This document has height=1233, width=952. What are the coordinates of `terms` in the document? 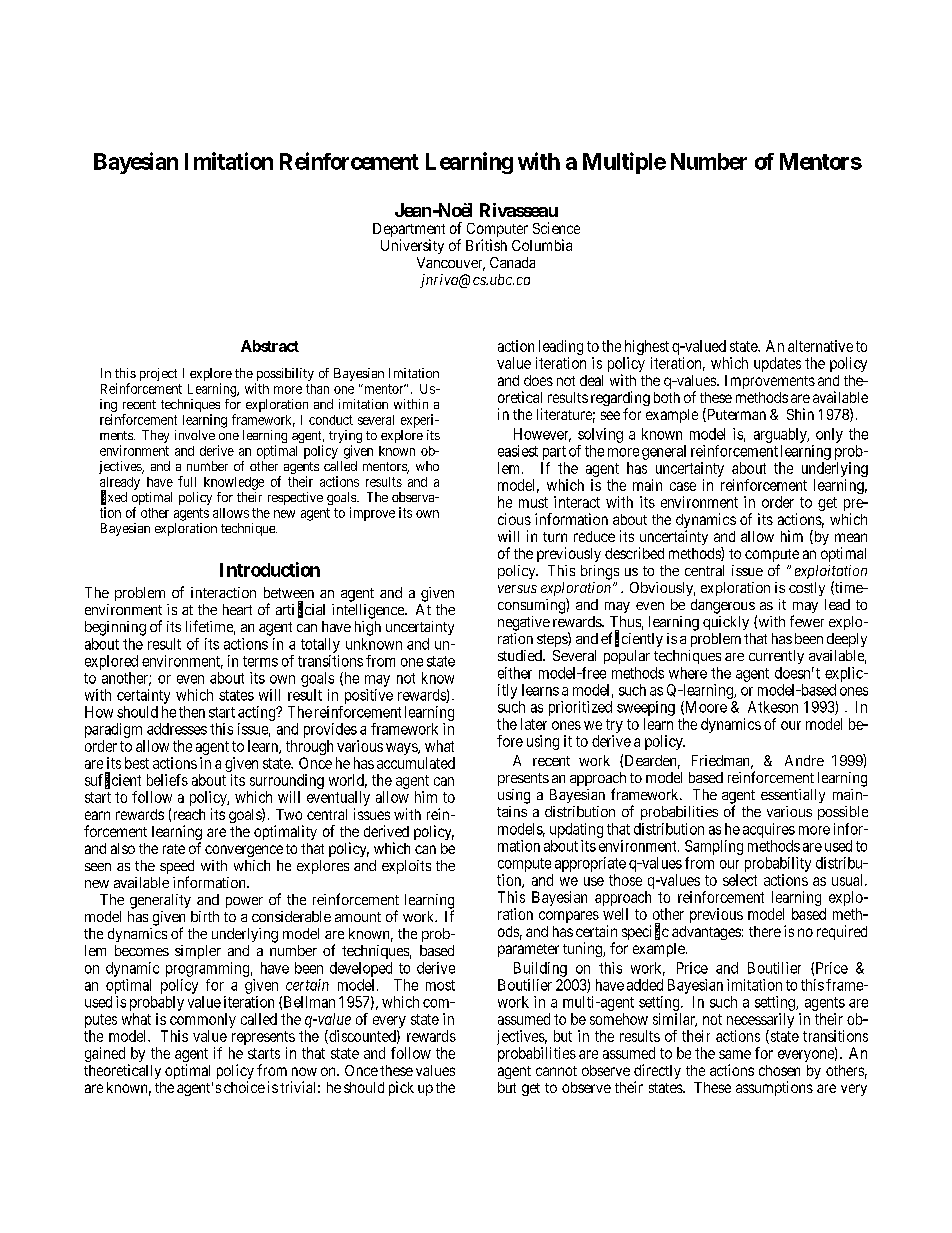 It's located at (260, 661).
